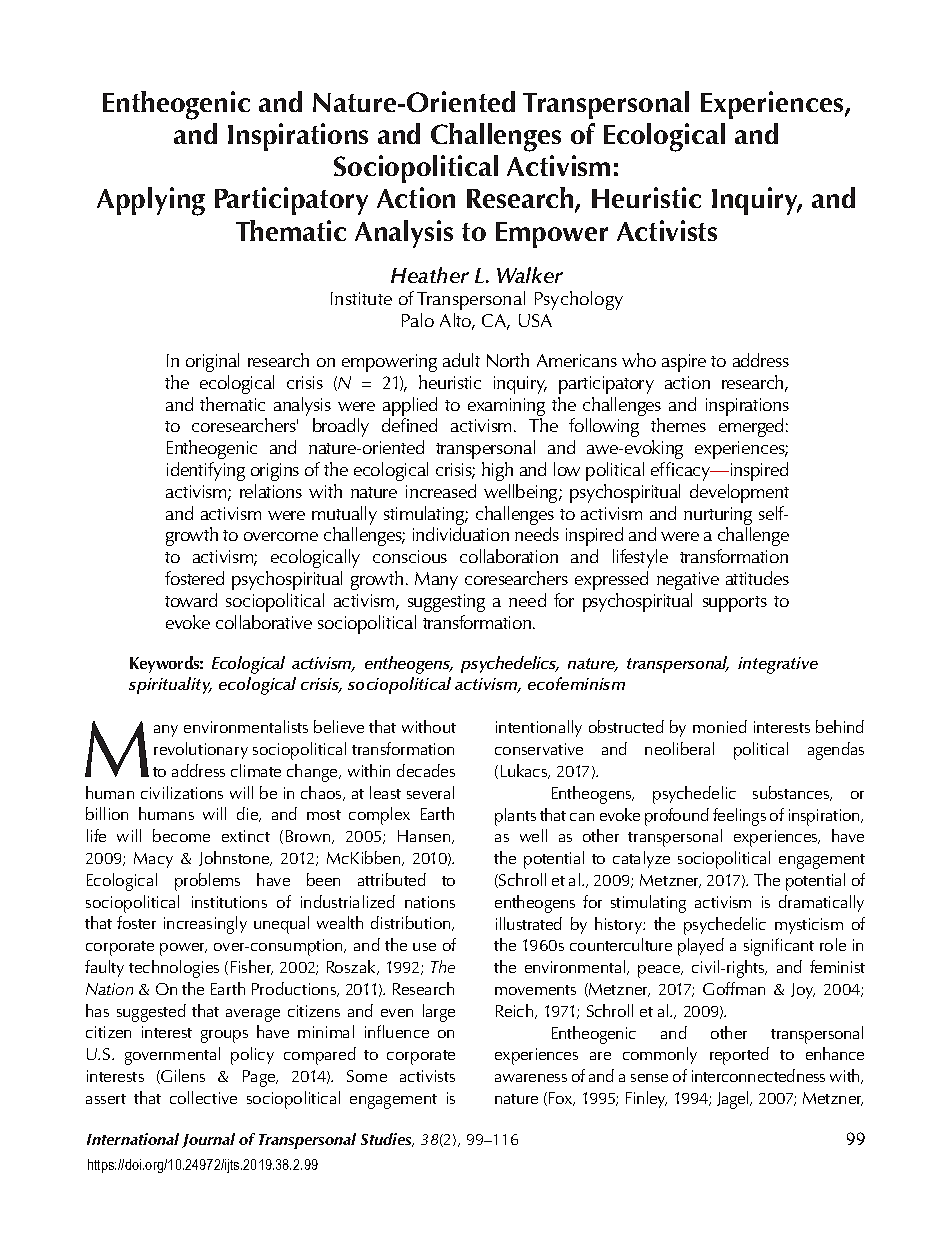  What do you see at coordinates (720, 726) in the page?
I see `monied` at bounding box center [720, 726].
